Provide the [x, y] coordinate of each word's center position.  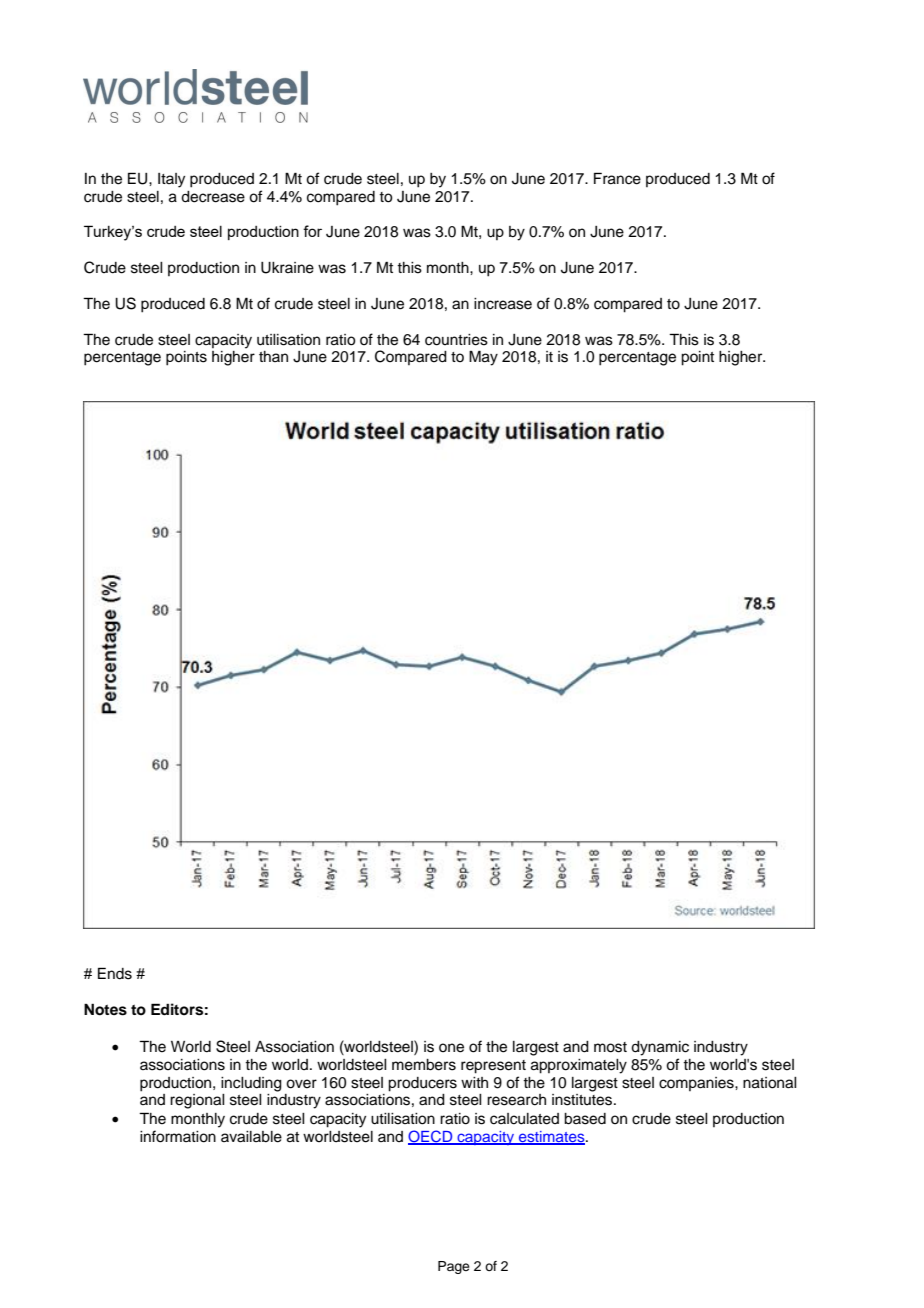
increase [503, 304]
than [273, 356]
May [483, 358]
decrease [213, 197]
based [585, 1119]
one [451, 1048]
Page [454, 1267]
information [178, 1136]
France [617, 178]
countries [456, 340]
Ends [115, 973]
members [424, 1065]
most [610, 1047]
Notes [105, 1010]
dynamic [660, 1048]
